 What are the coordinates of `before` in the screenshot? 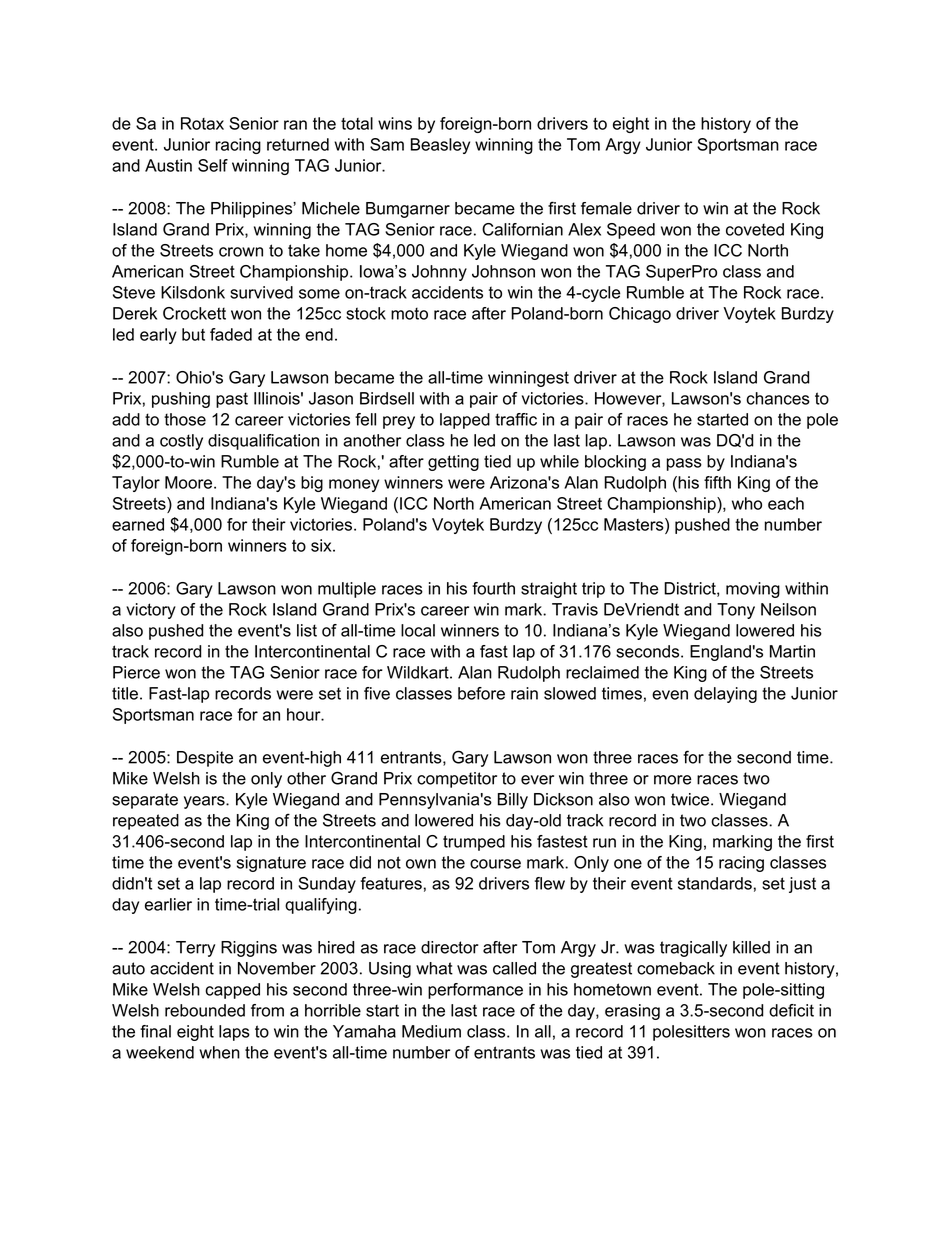 It's located at (481, 693).
